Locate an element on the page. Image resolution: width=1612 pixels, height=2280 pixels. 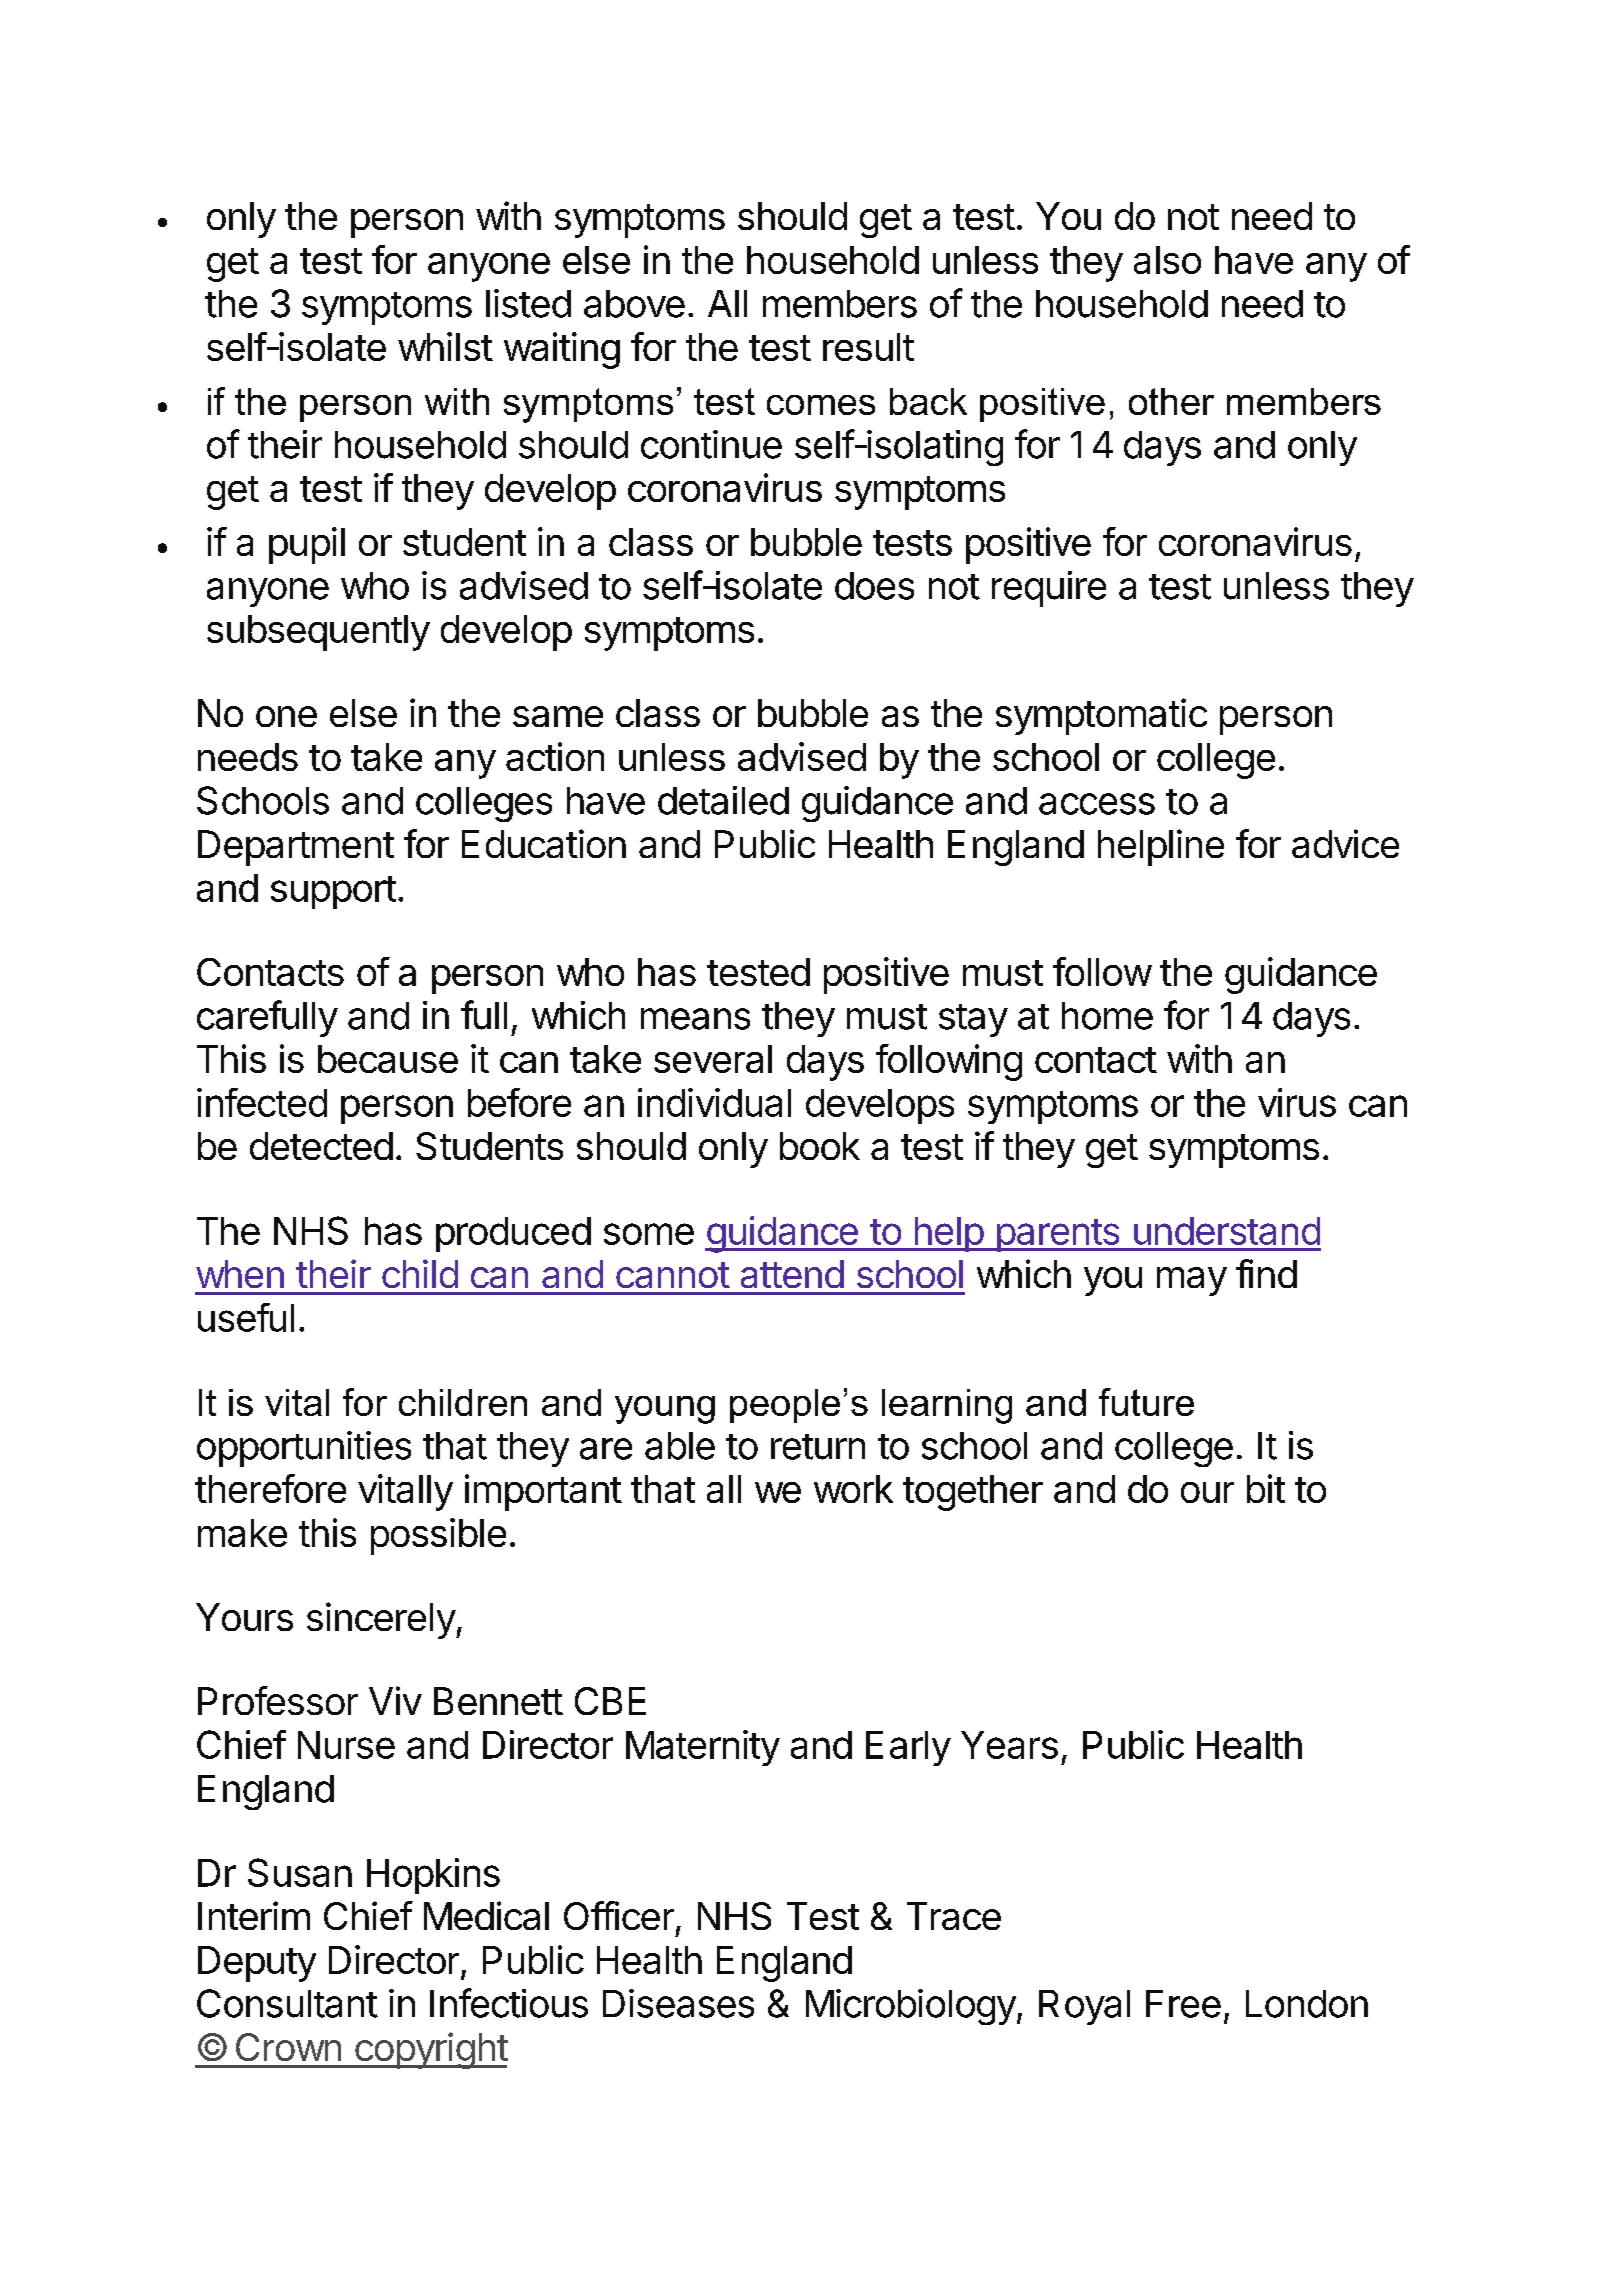
understand is located at coordinates (1227, 1231).
